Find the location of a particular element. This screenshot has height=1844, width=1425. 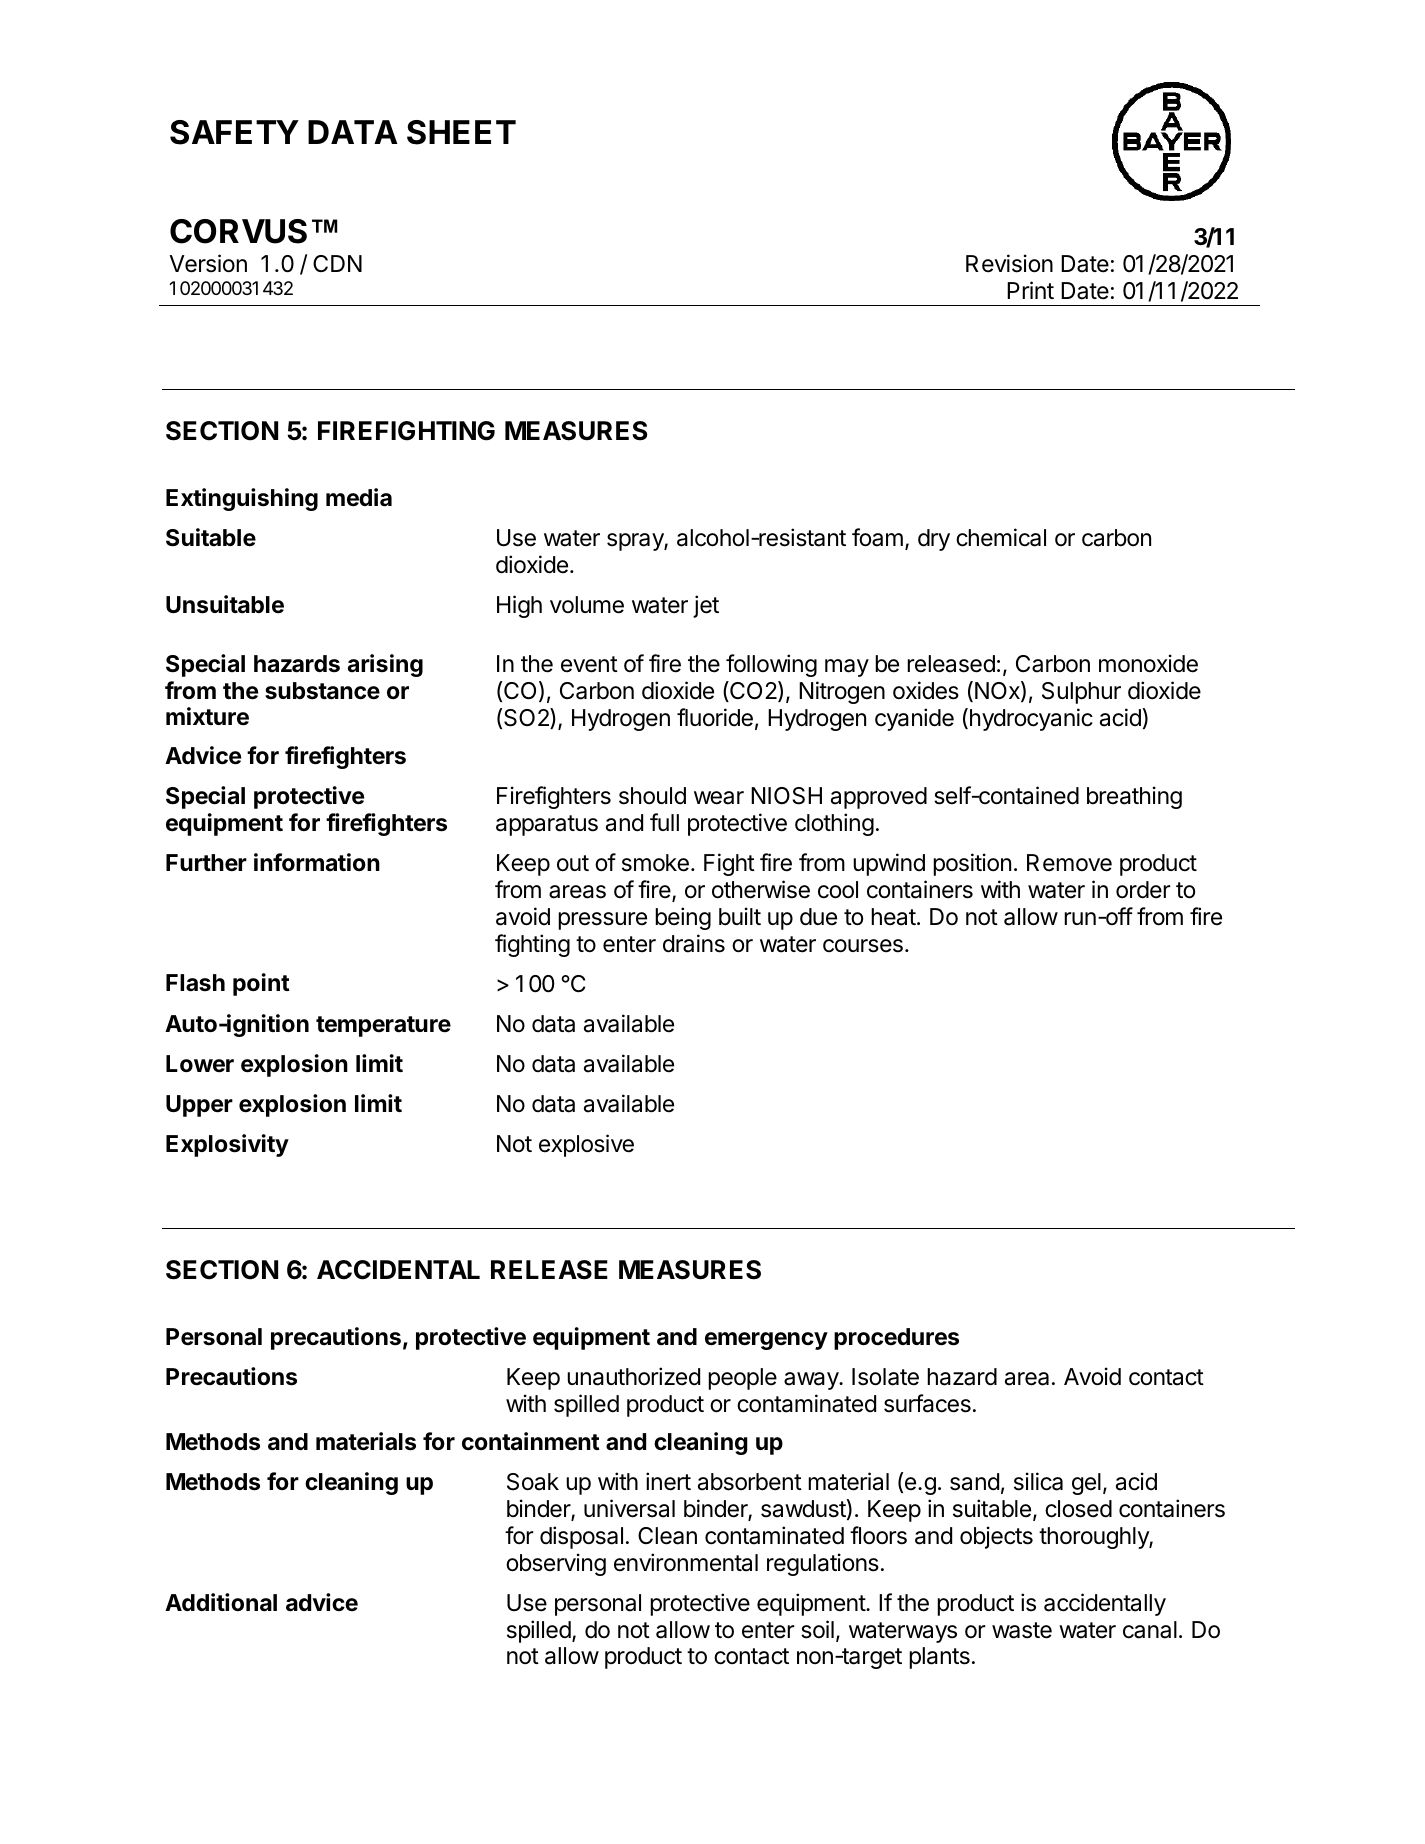

SAFETY is located at coordinates (234, 132).
